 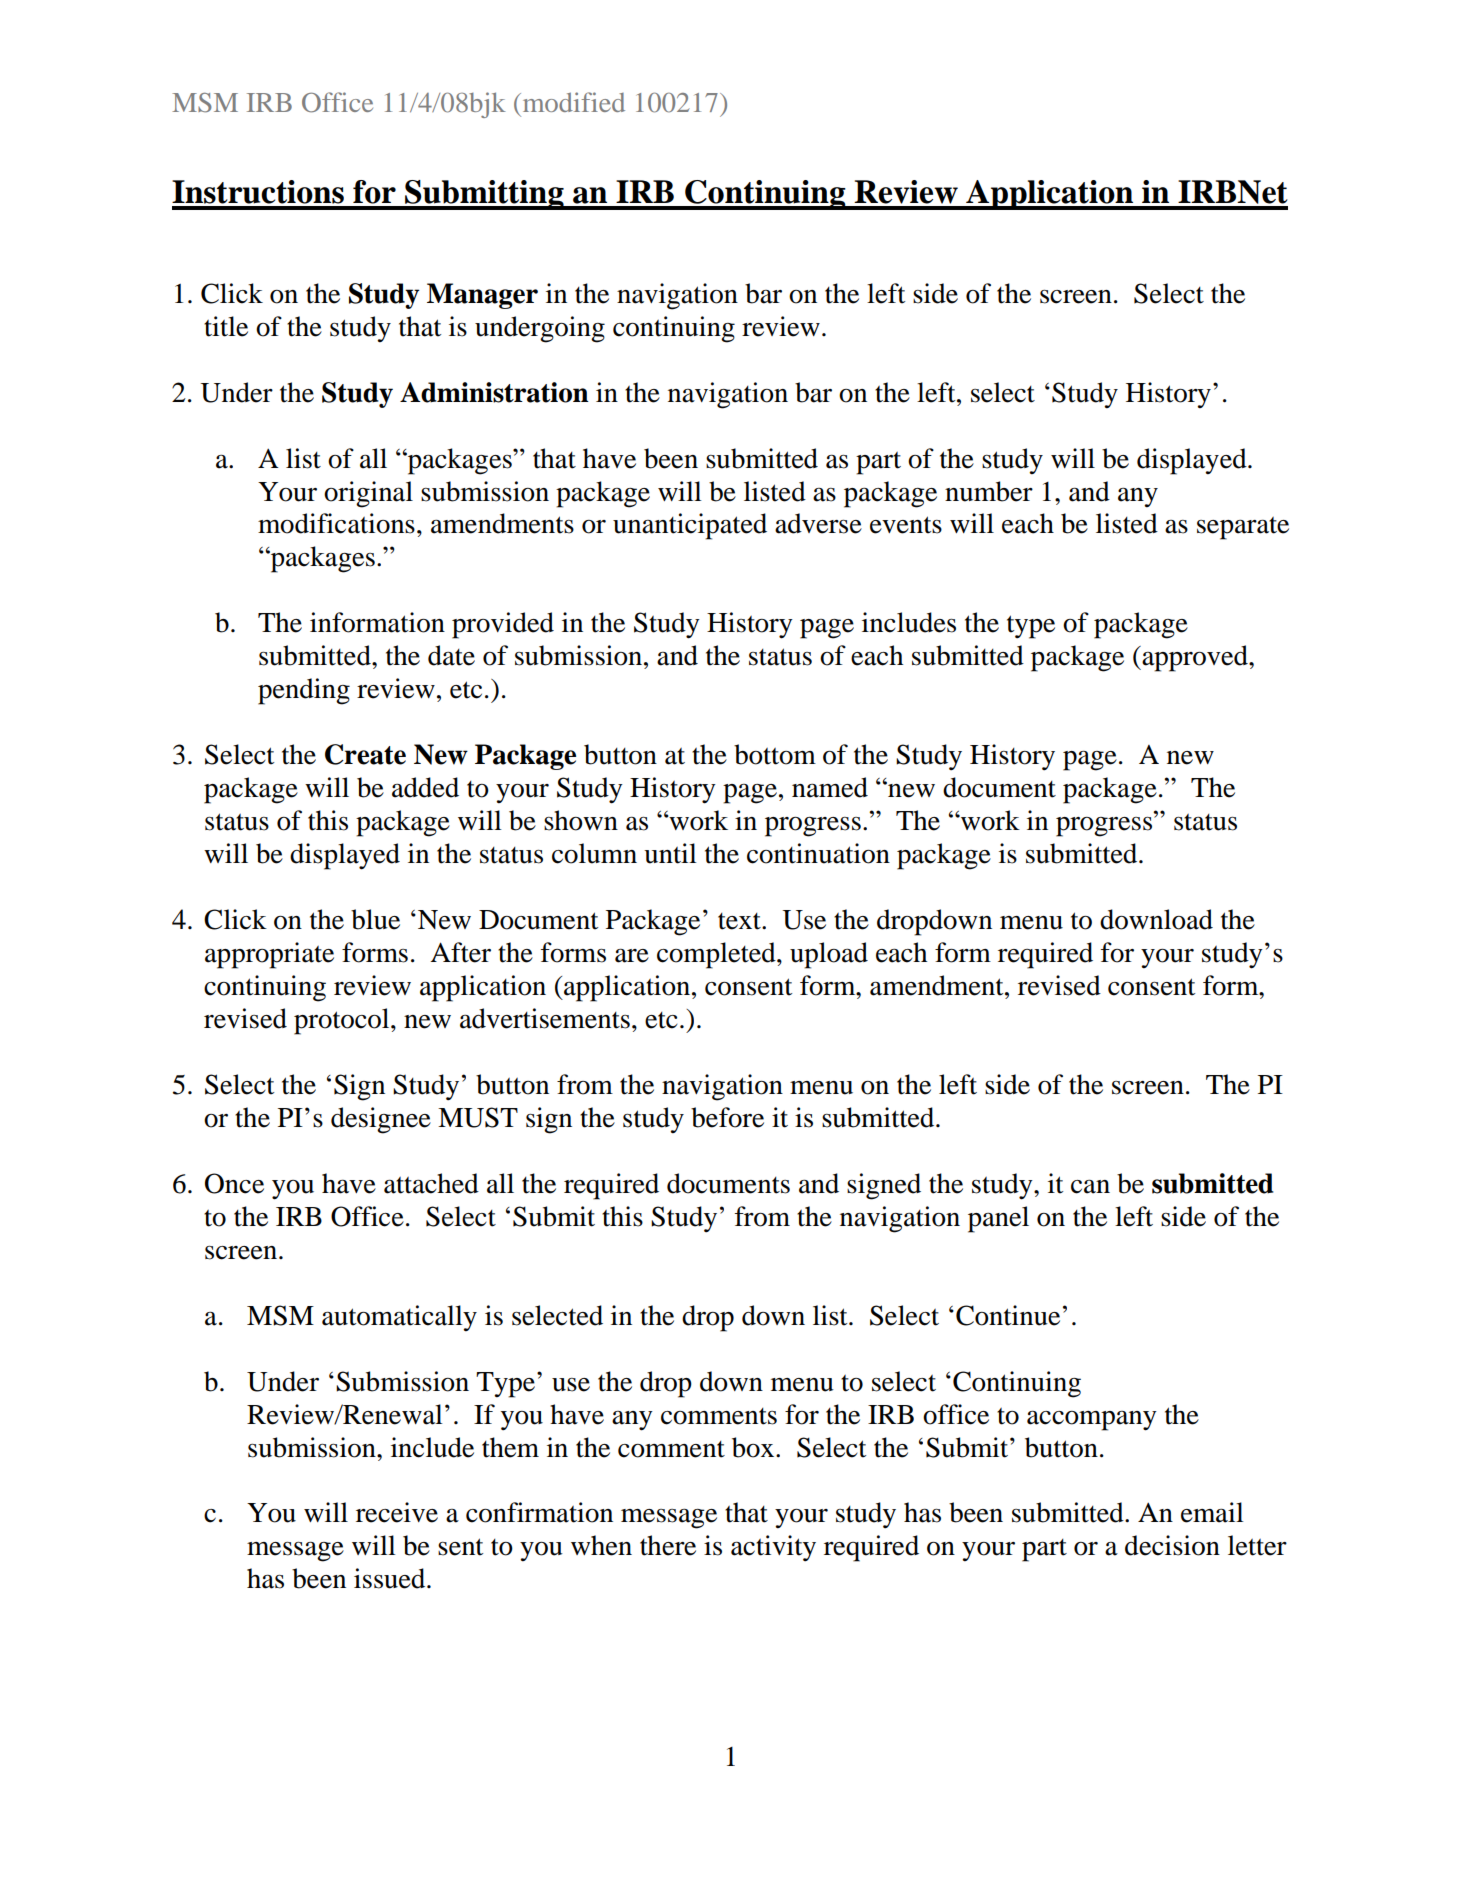 What do you see at coordinates (989, 491) in the page?
I see `number` at bounding box center [989, 491].
